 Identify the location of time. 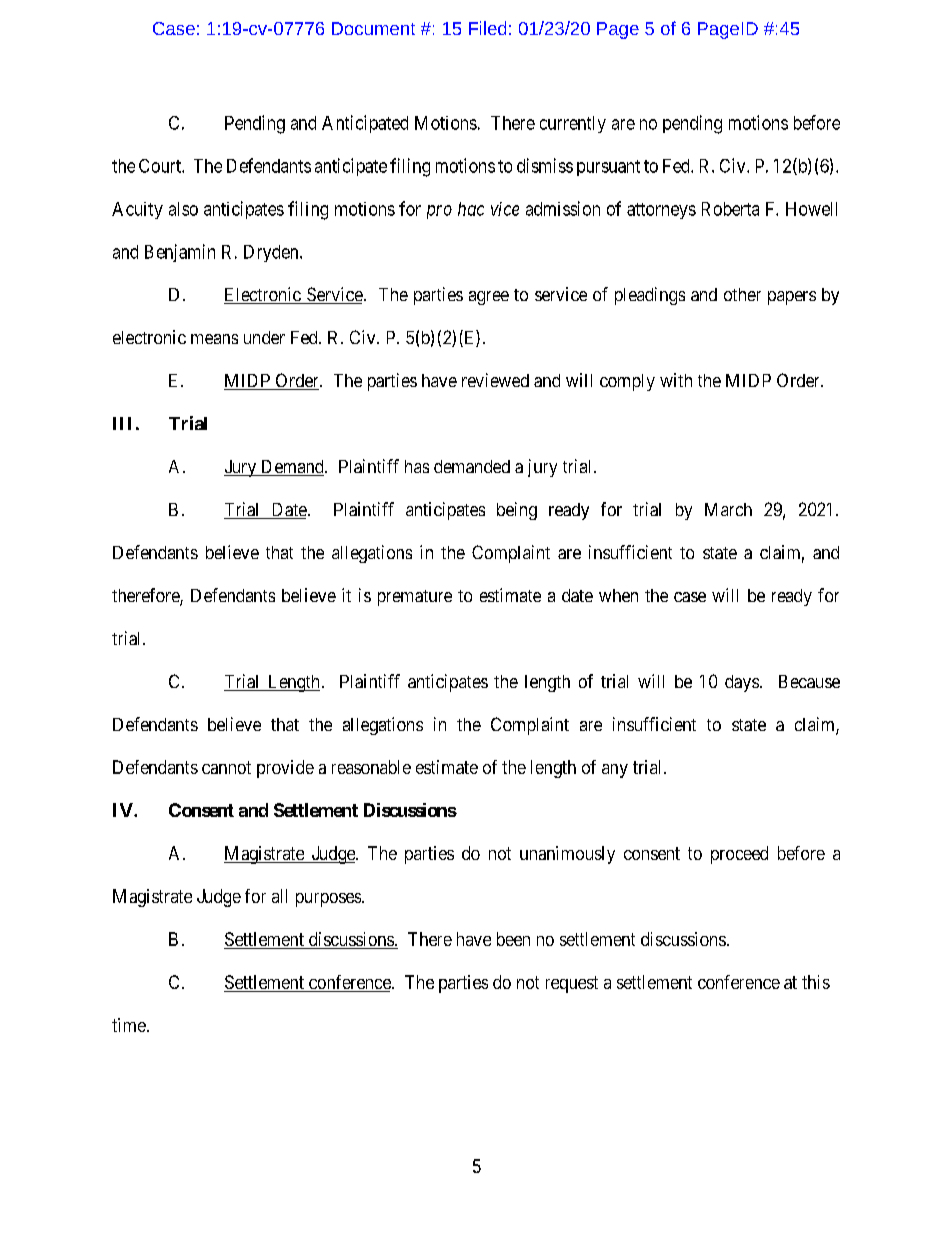
(129, 1025).
